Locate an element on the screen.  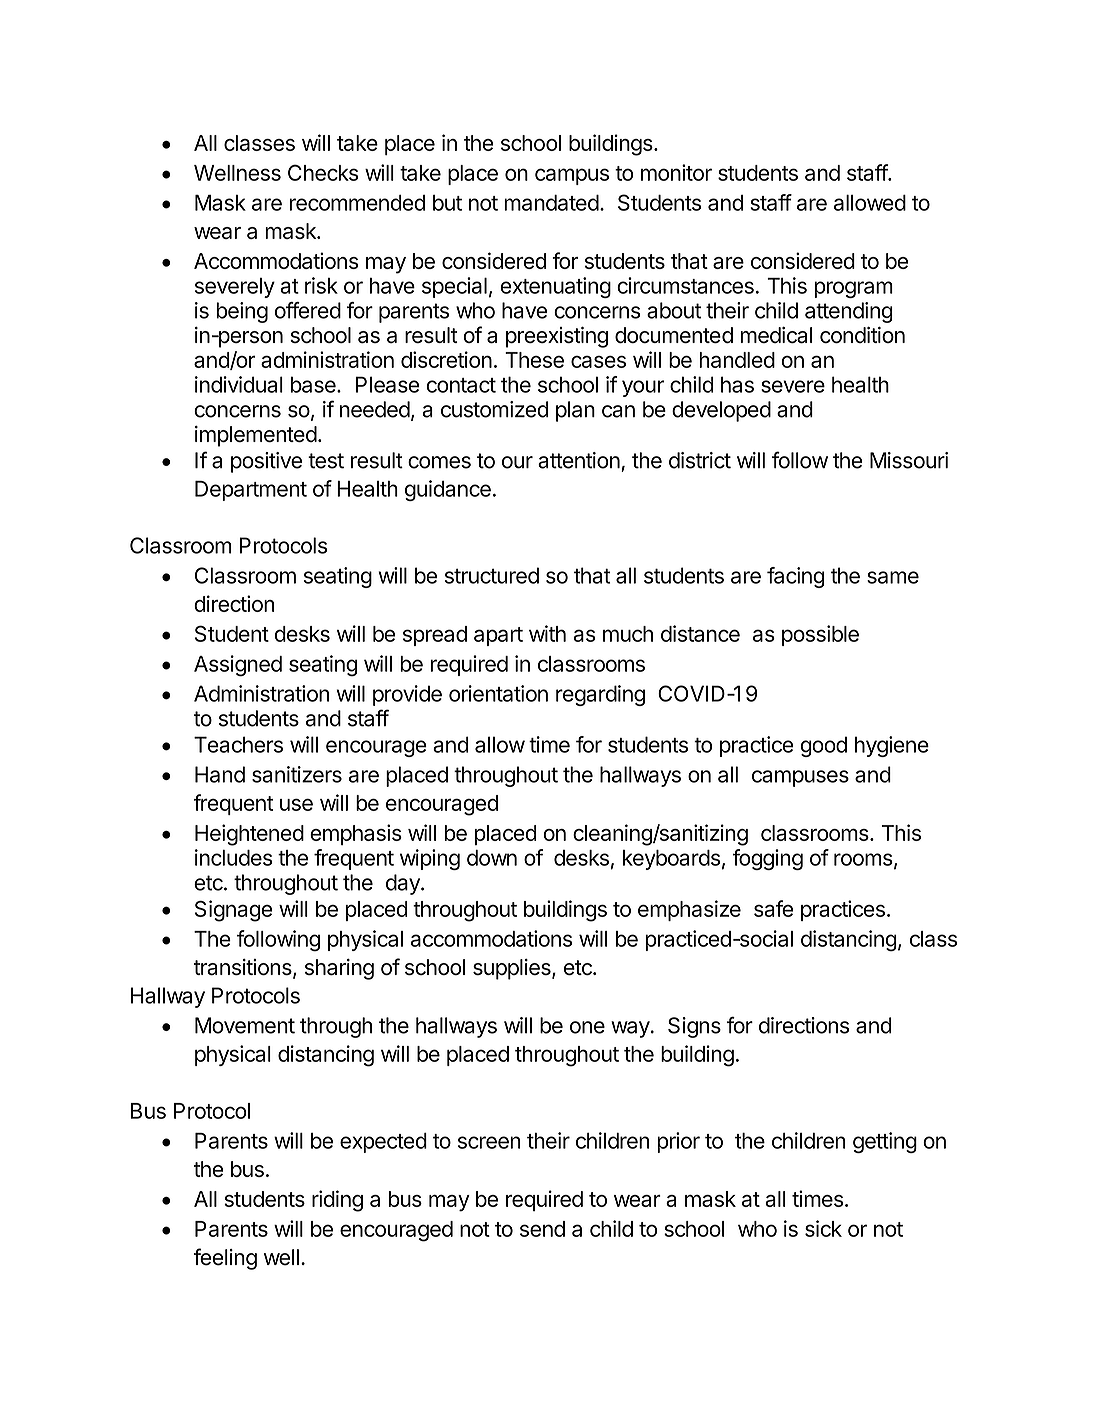
program is located at coordinates (854, 289).
